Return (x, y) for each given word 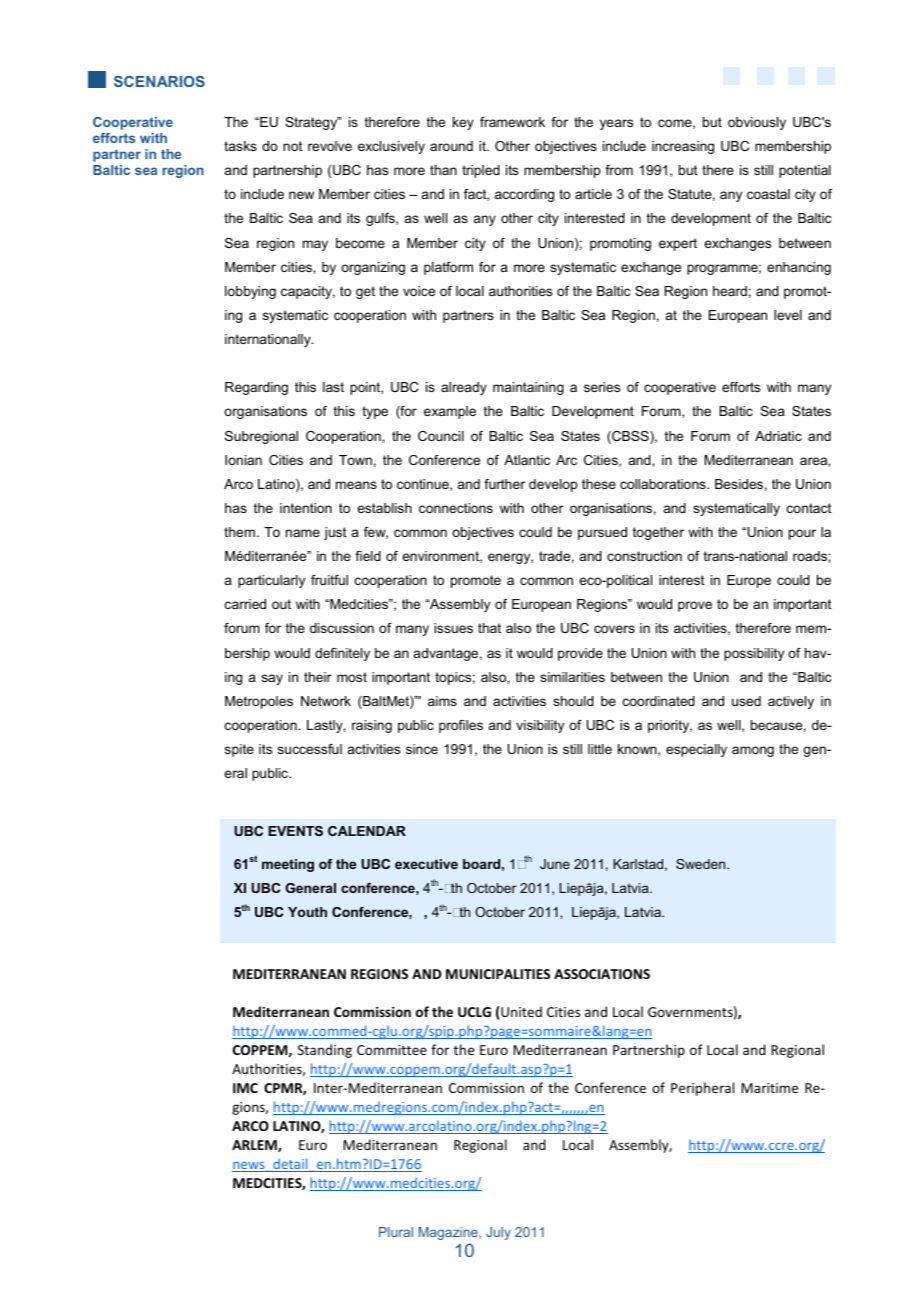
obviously (757, 123)
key (463, 123)
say (272, 679)
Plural (396, 1232)
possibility (754, 654)
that (489, 628)
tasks (240, 146)
